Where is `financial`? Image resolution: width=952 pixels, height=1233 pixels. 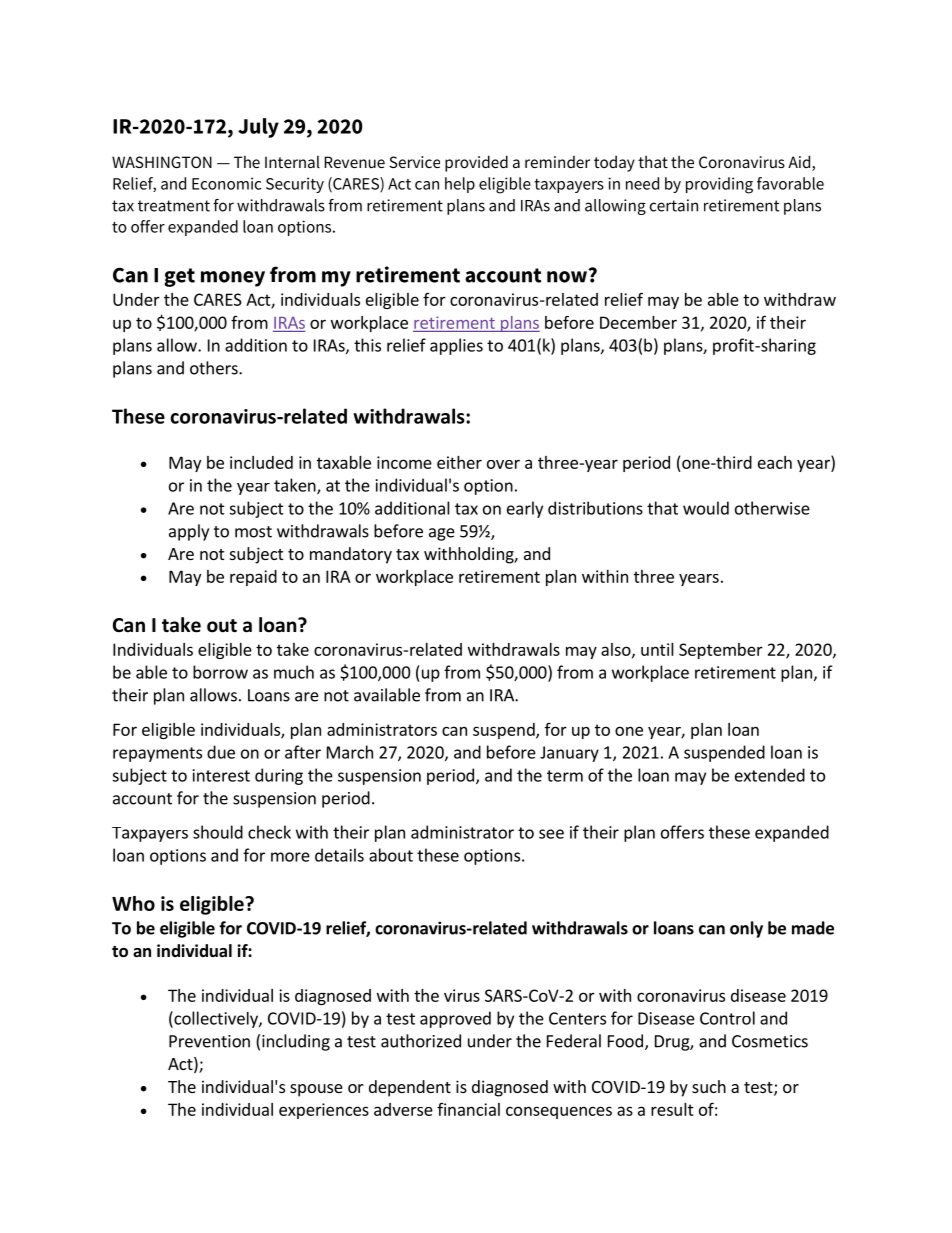 financial is located at coordinates (468, 1109).
